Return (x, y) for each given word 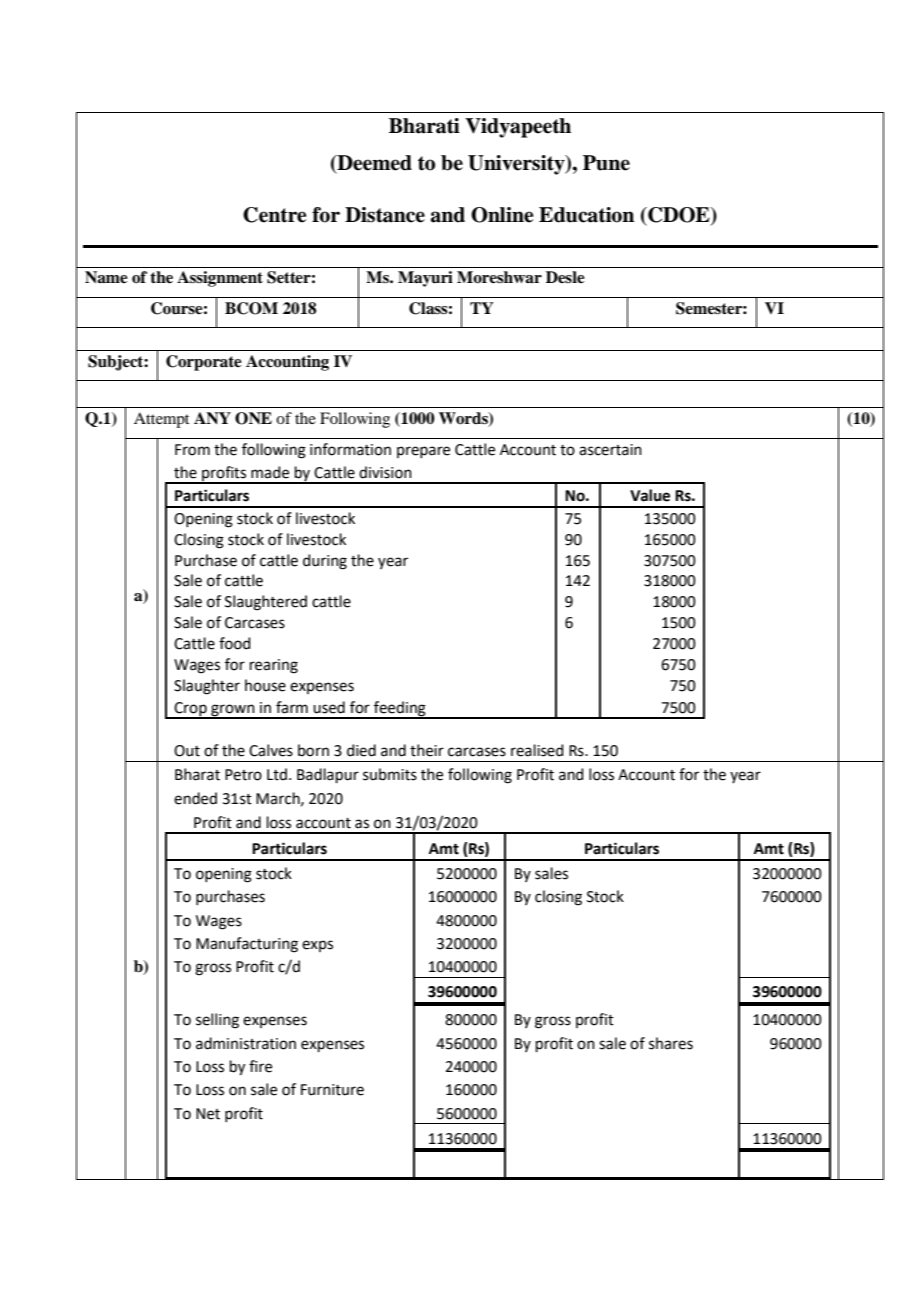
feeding (400, 709)
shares (671, 1043)
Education (586, 215)
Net (208, 1114)
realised (537, 750)
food (235, 643)
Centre (274, 215)
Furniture (332, 1090)
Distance (385, 215)
